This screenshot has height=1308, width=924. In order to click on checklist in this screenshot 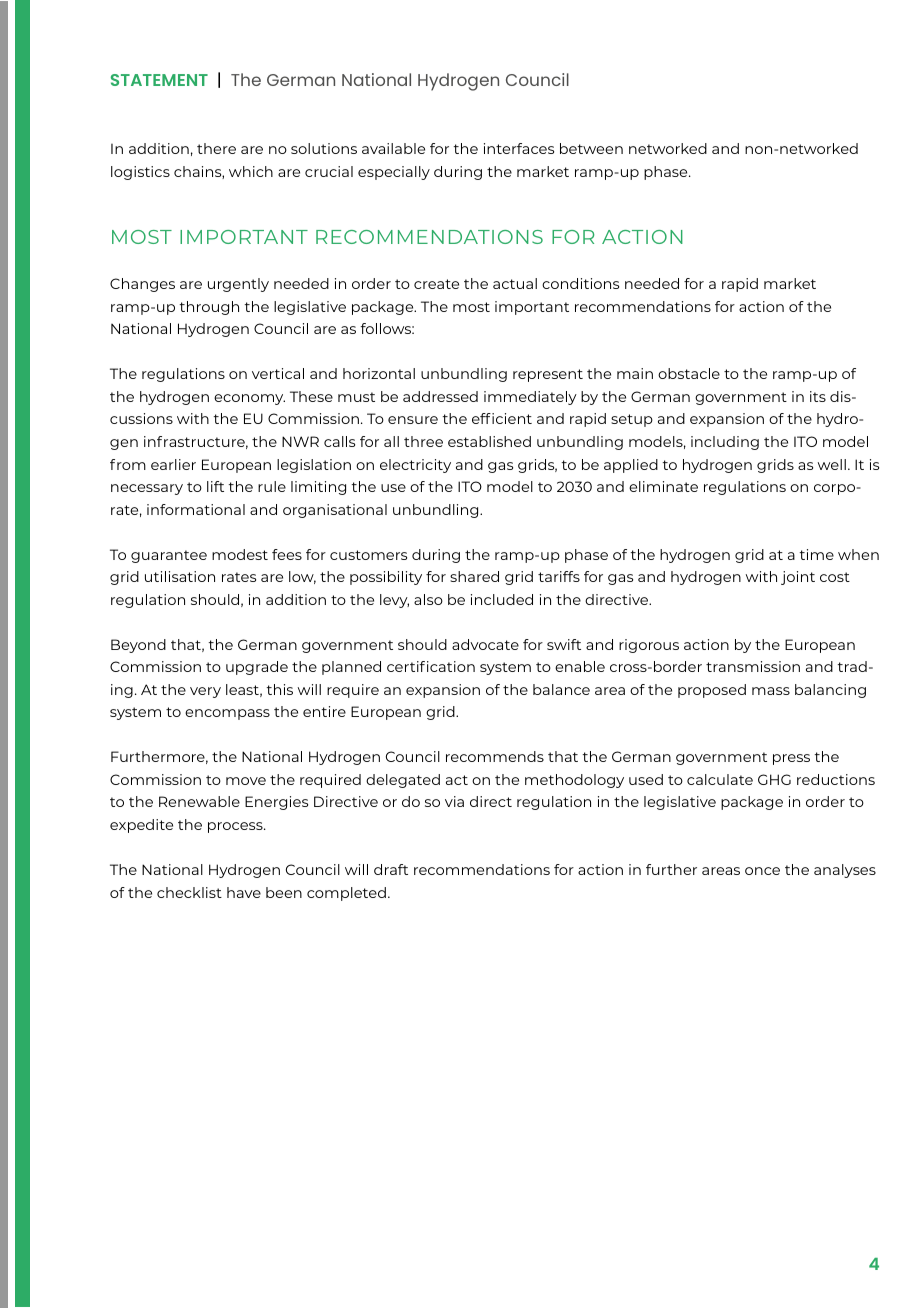, I will do `click(189, 892)`.
